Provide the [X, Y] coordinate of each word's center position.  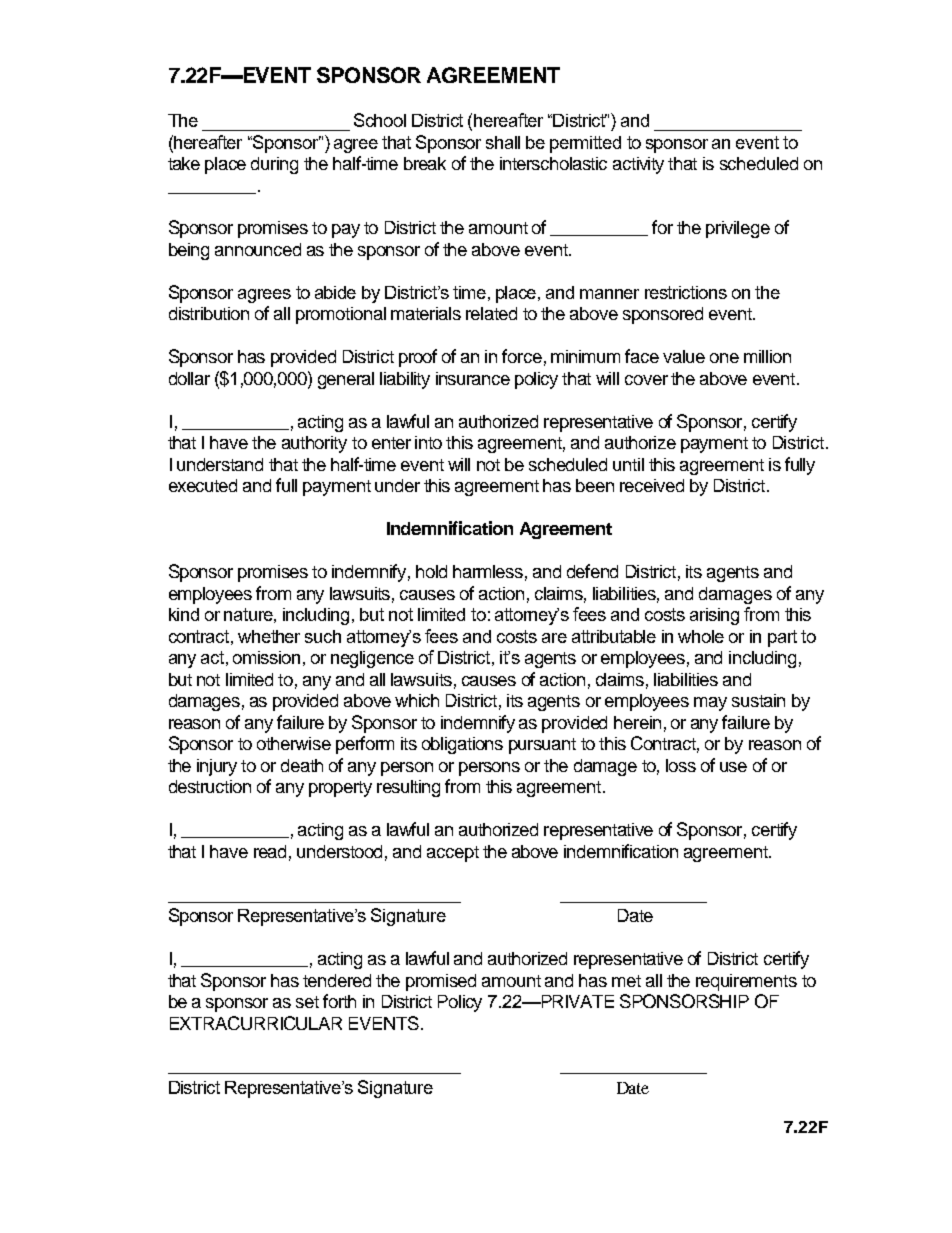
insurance [473, 378]
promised [441, 982]
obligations [462, 745]
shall [503, 142]
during [274, 165]
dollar [189, 378]
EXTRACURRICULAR [256, 1023]
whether [269, 636]
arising [714, 616]
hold [431, 571]
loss [681, 765]
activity [638, 165]
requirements [746, 982]
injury [217, 767]
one [724, 358]
